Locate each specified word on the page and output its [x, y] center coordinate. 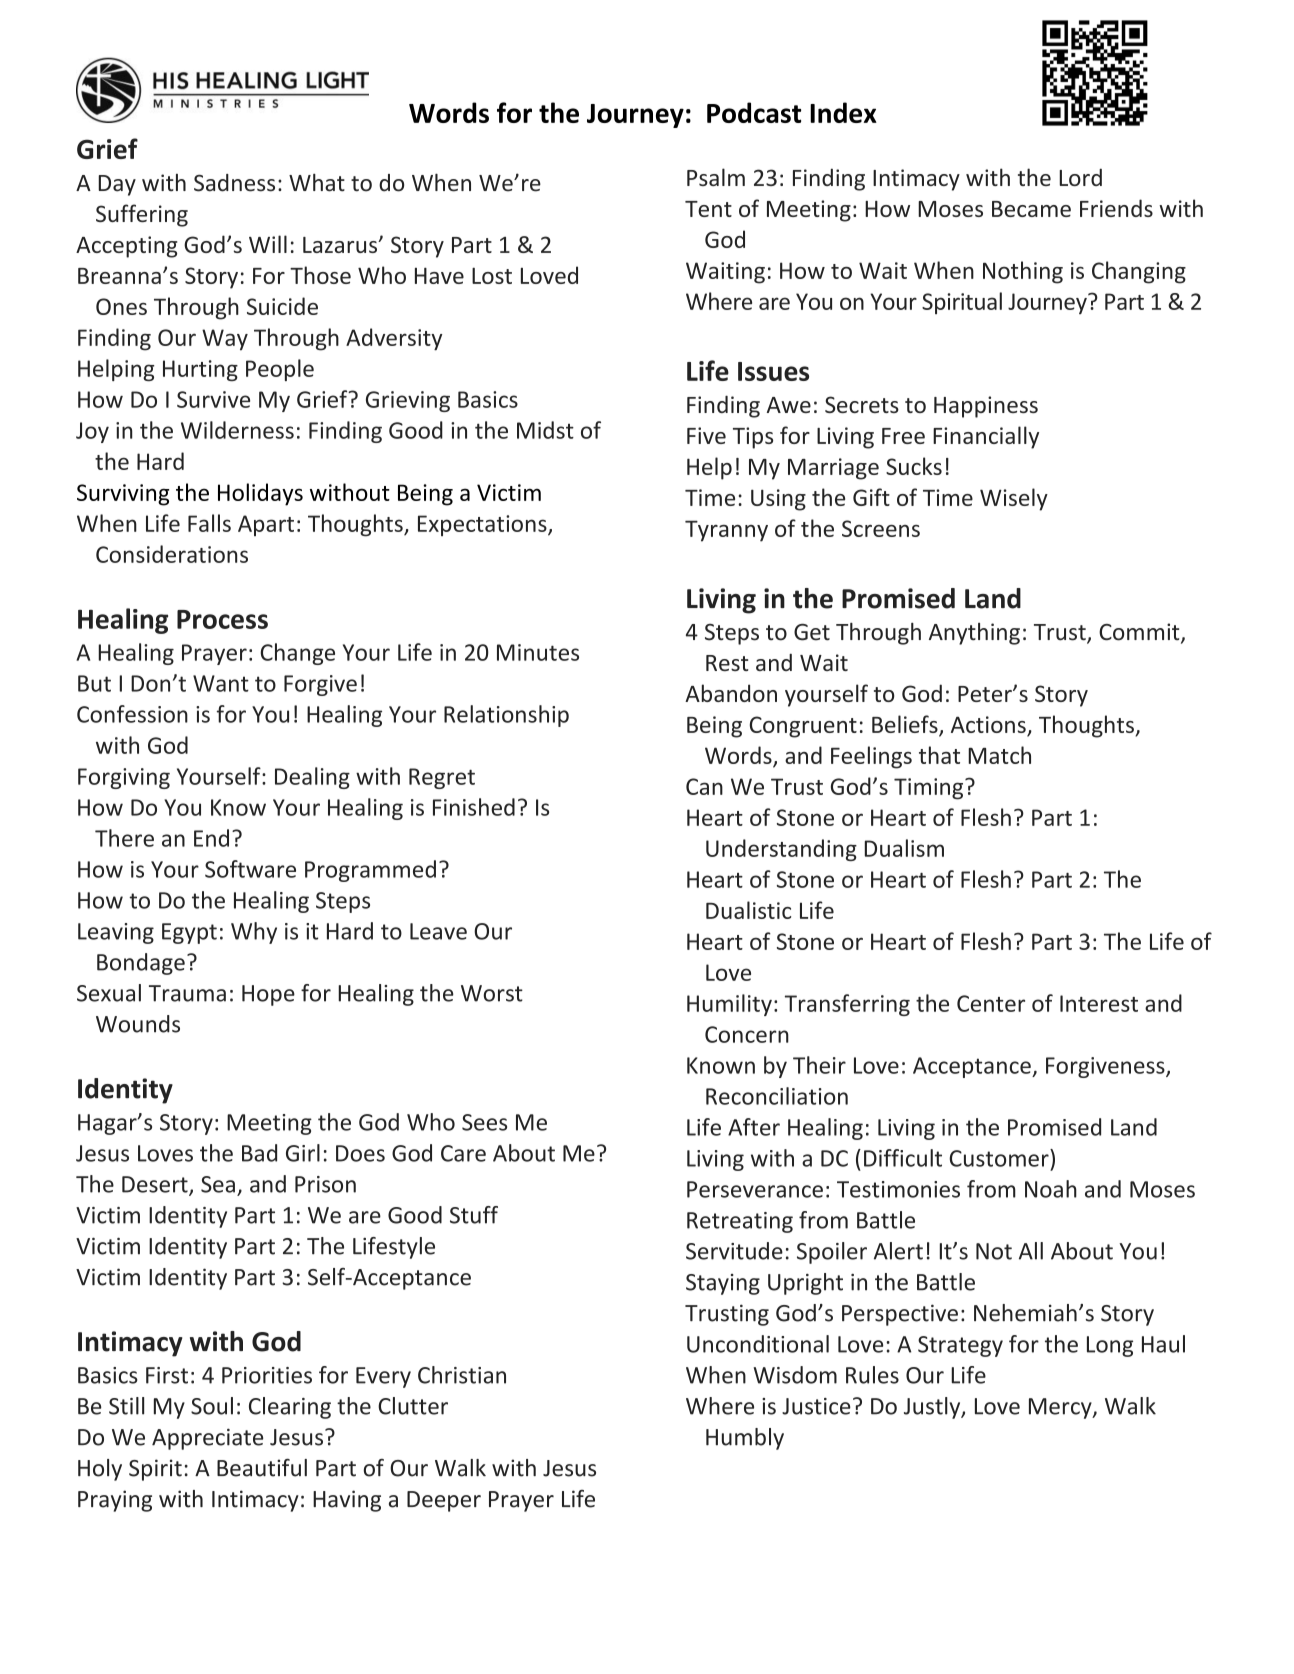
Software [250, 869]
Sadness [234, 183]
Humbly [745, 1439]
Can [704, 786]
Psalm [716, 177]
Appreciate [207, 1439]
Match [999, 755]
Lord [1080, 177]
